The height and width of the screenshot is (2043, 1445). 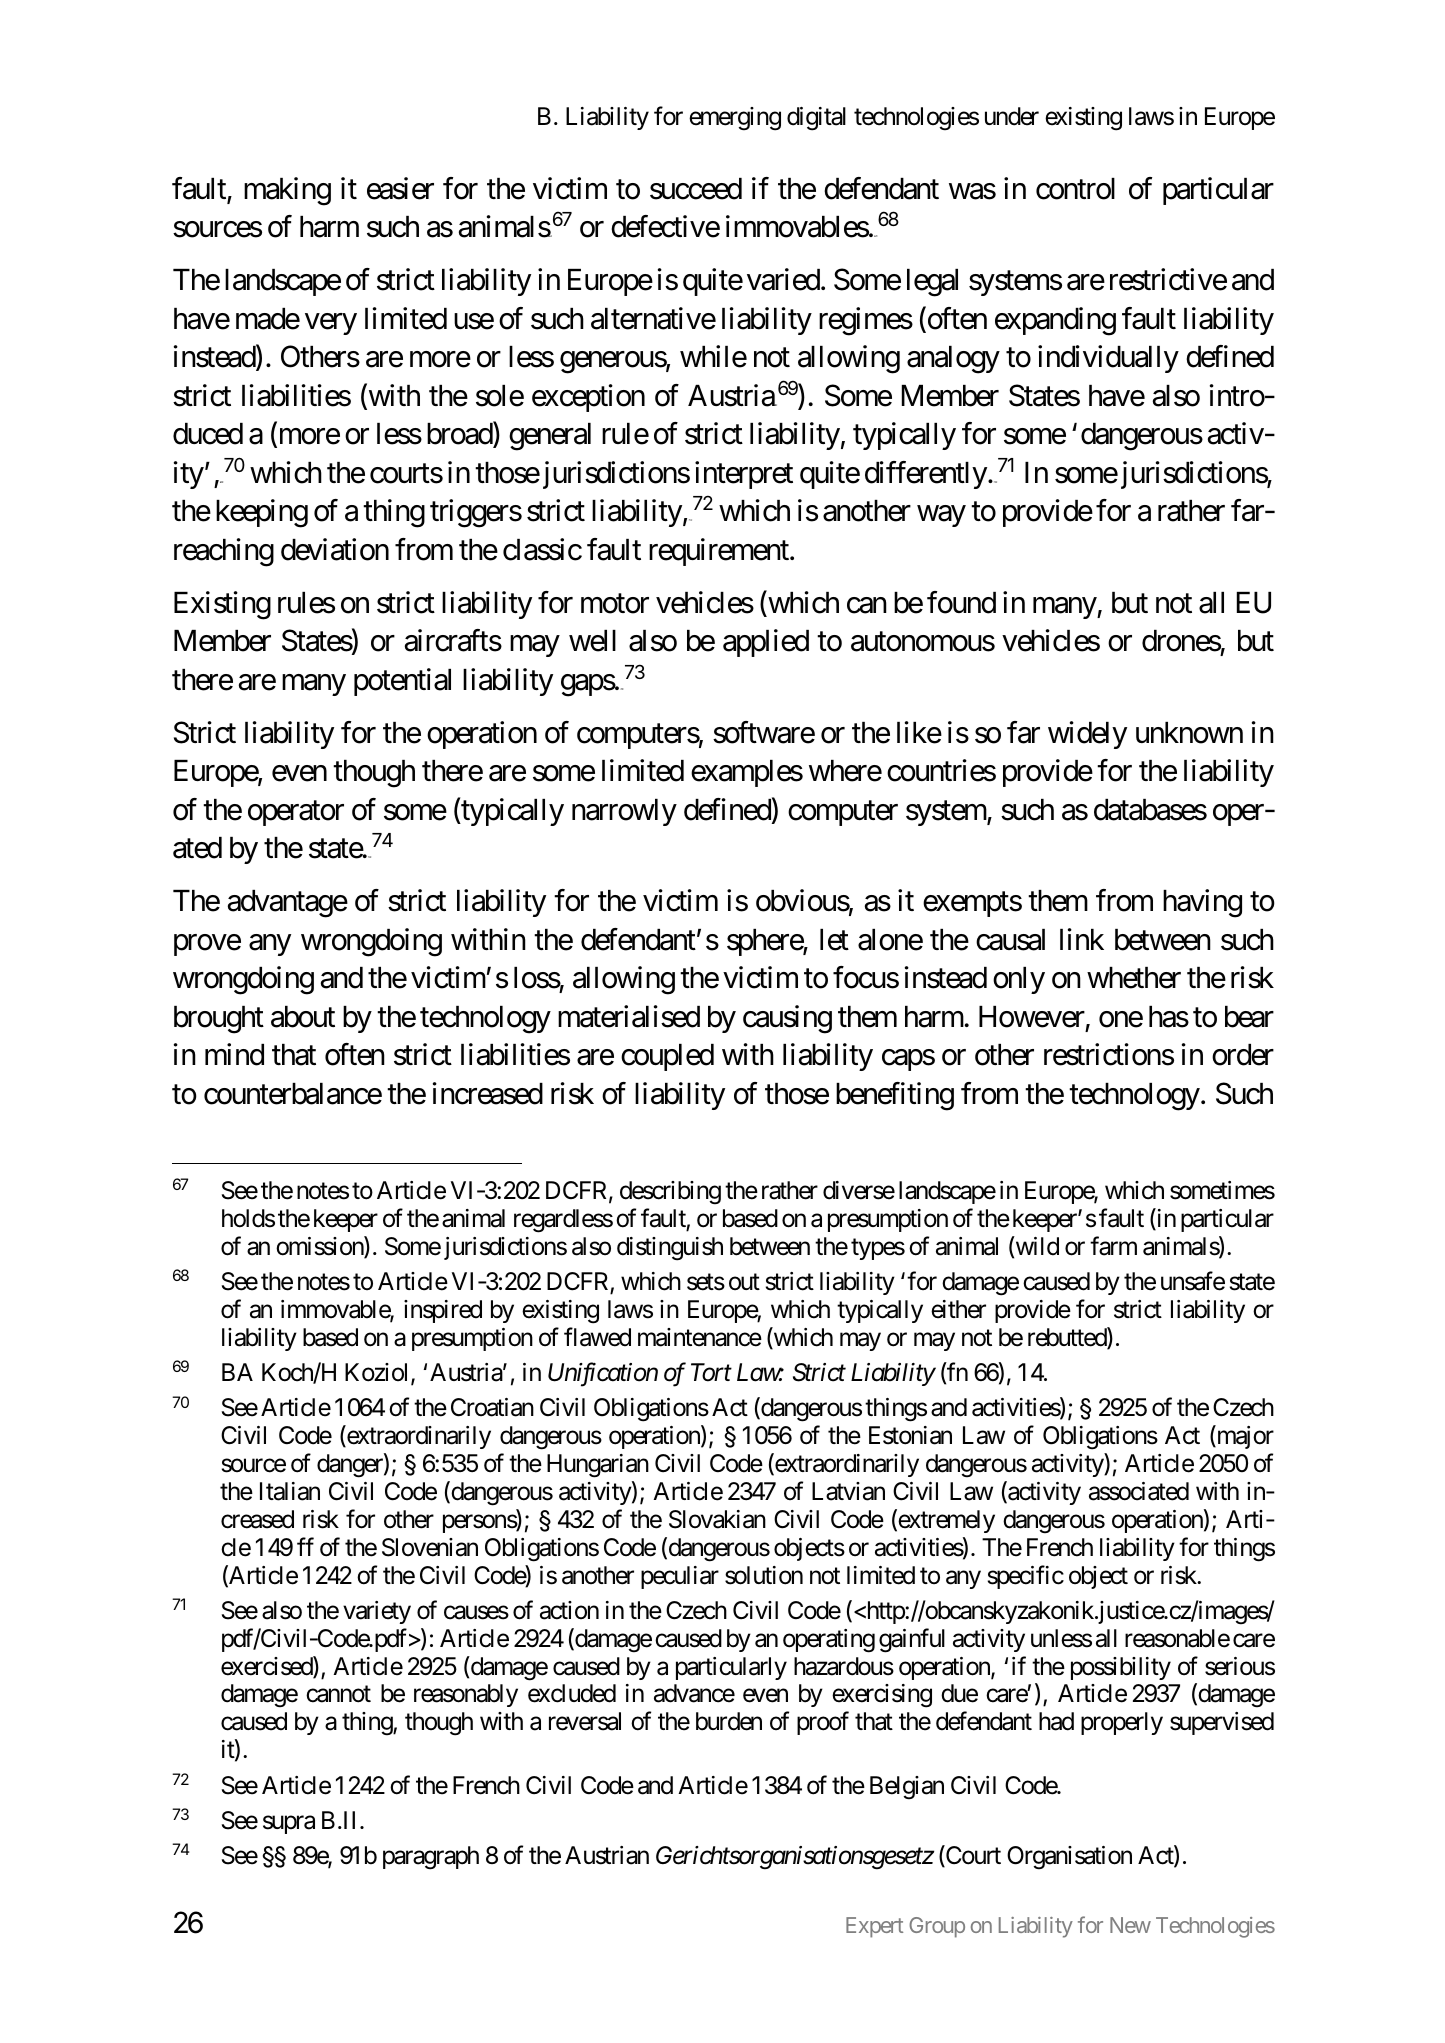 What do you see at coordinates (720, 552) in the screenshot?
I see `requirement` at bounding box center [720, 552].
